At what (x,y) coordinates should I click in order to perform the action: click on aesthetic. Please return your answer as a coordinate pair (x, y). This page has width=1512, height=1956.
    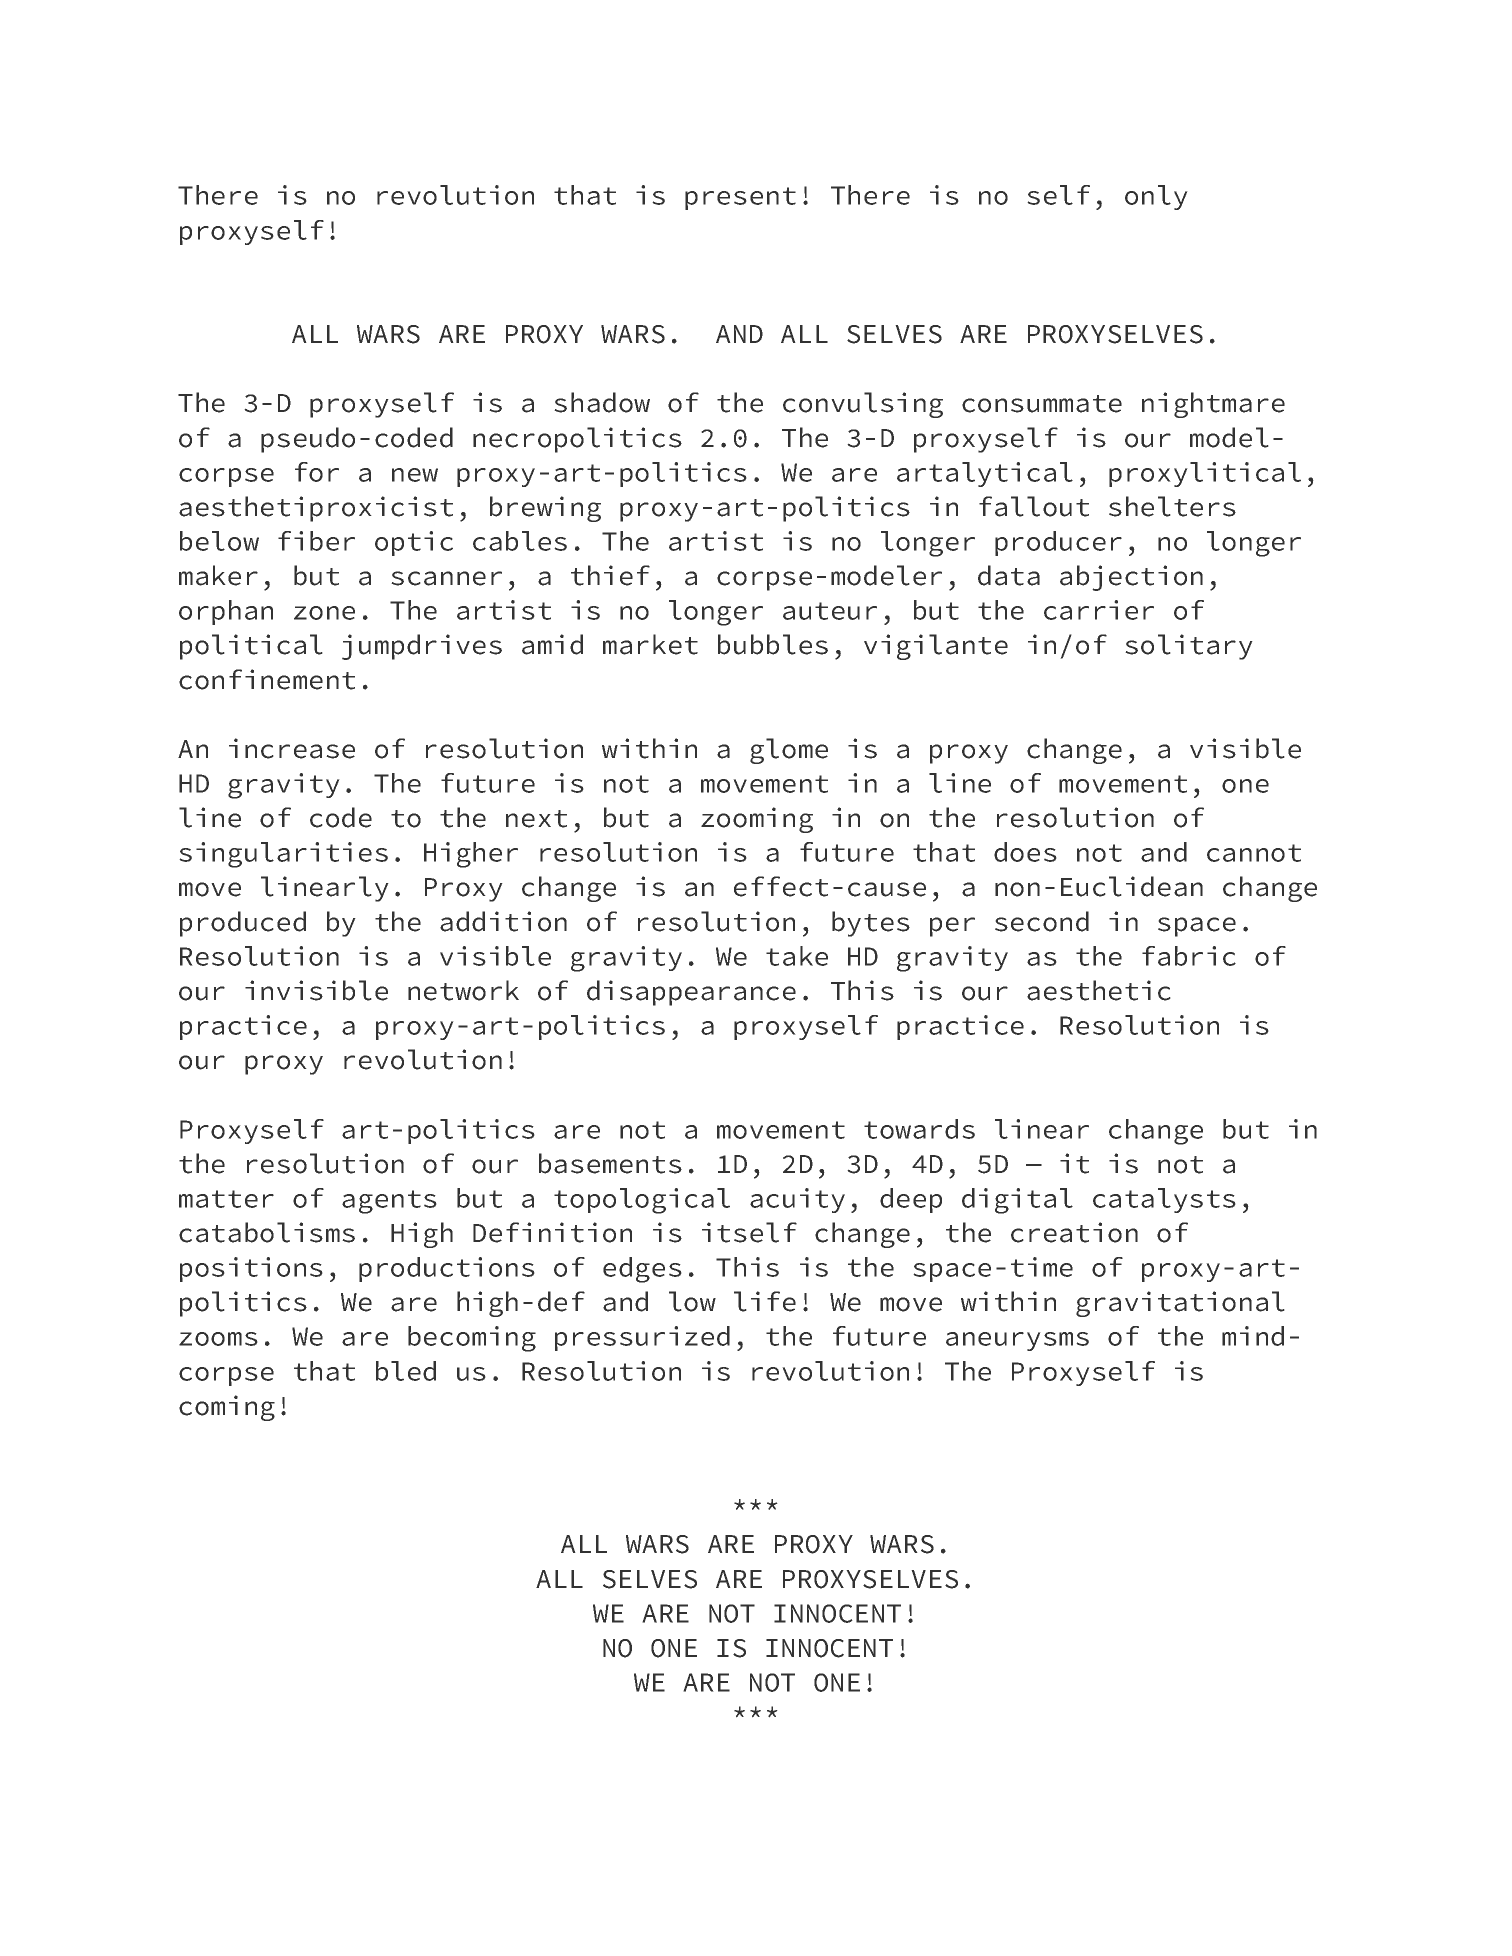
    Looking at the image, I should click on (1099, 990).
